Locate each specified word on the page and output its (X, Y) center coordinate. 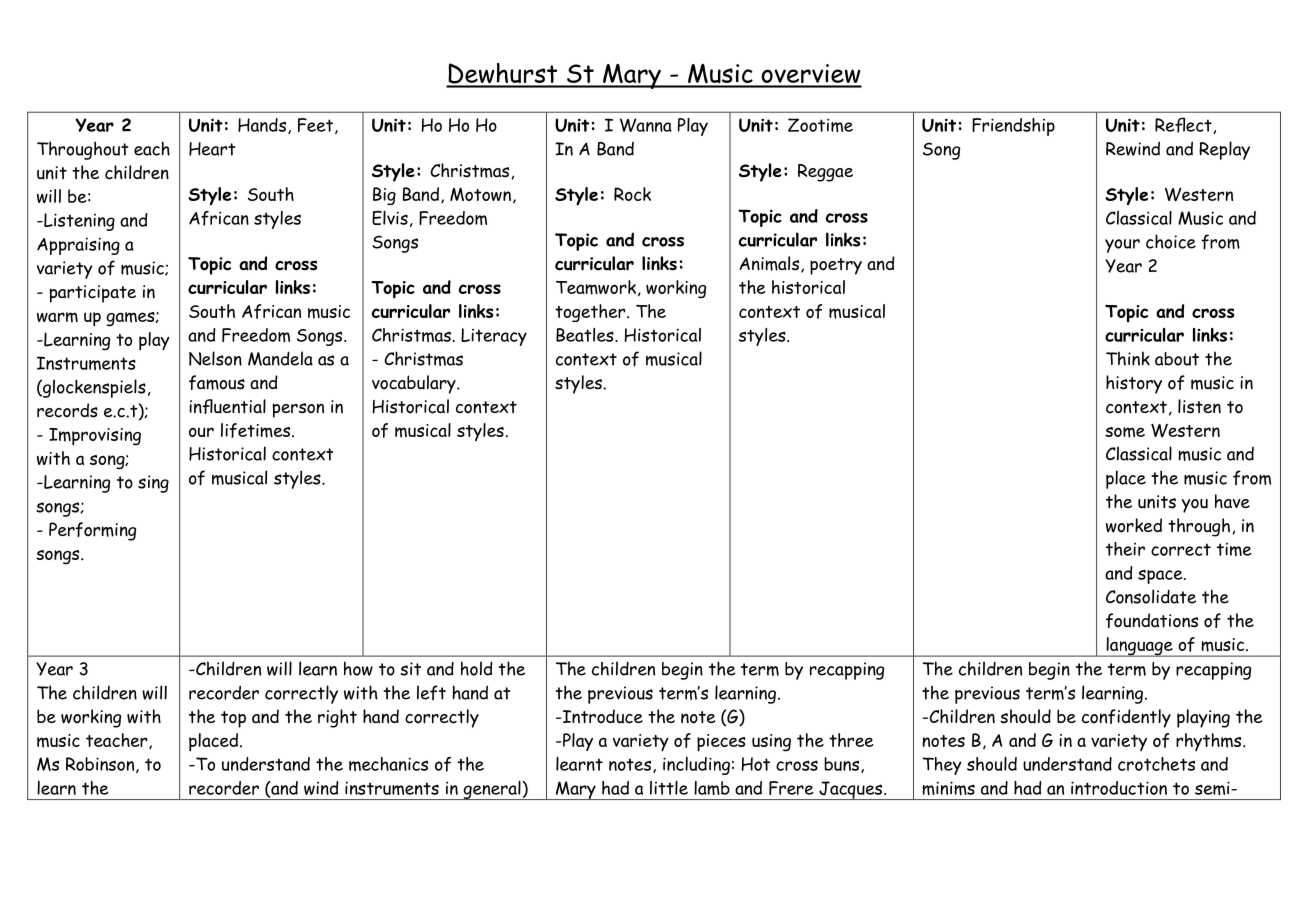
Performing (92, 531)
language (1139, 647)
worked (1134, 525)
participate (92, 294)
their (1125, 549)
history (1134, 384)
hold (476, 668)
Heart (212, 149)
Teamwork (596, 287)
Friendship (1013, 127)
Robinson (101, 765)
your (1122, 246)
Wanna (646, 125)
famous (217, 382)
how (358, 668)
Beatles (586, 335)
